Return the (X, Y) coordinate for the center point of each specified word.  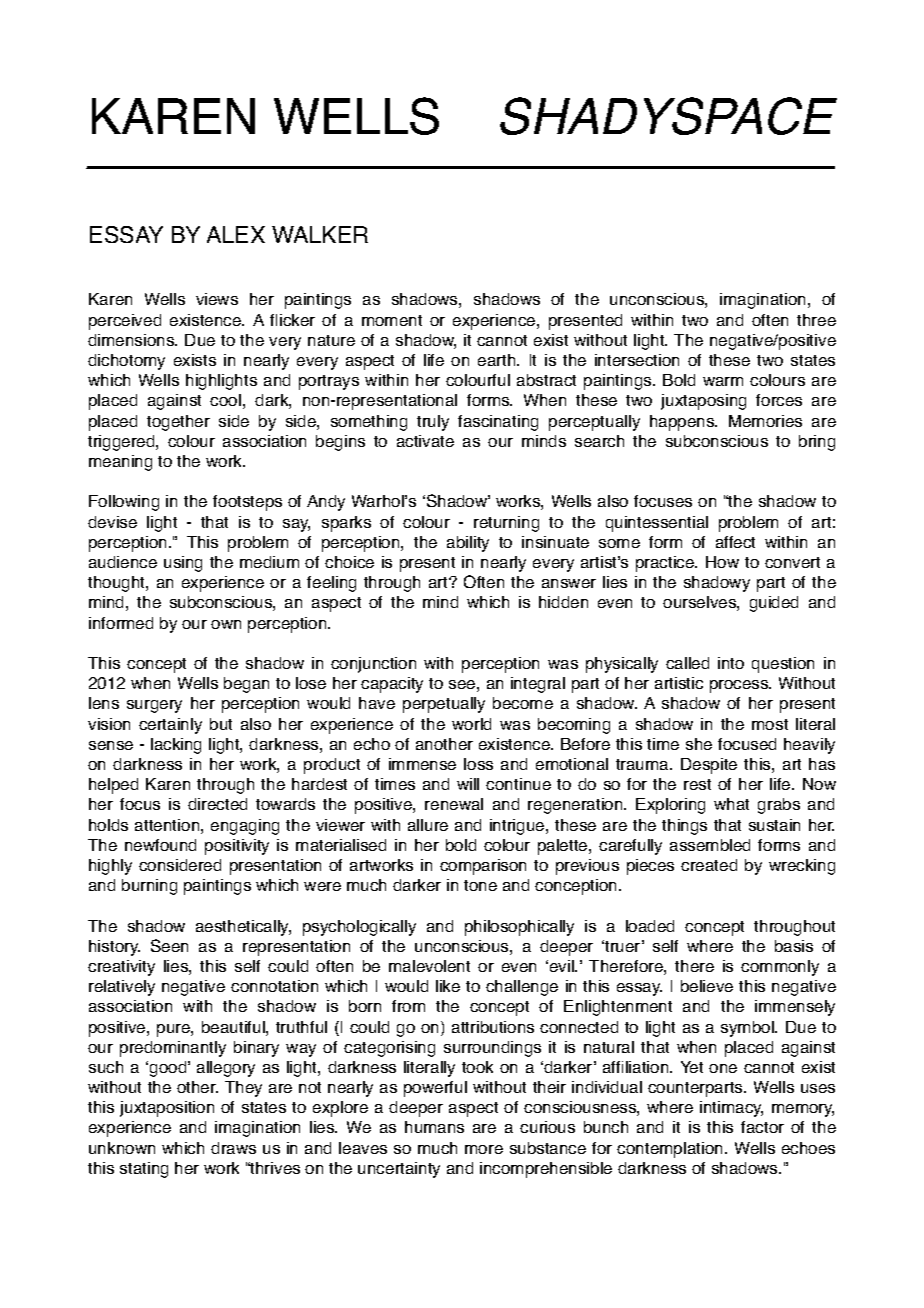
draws (233, 1148)
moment (392, 320)
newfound (160, 845)
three (816, 320)
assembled (710, 845)
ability (468, 544)
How (722, 562)
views (217, 299)
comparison (483, 867)
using (183, 564)
